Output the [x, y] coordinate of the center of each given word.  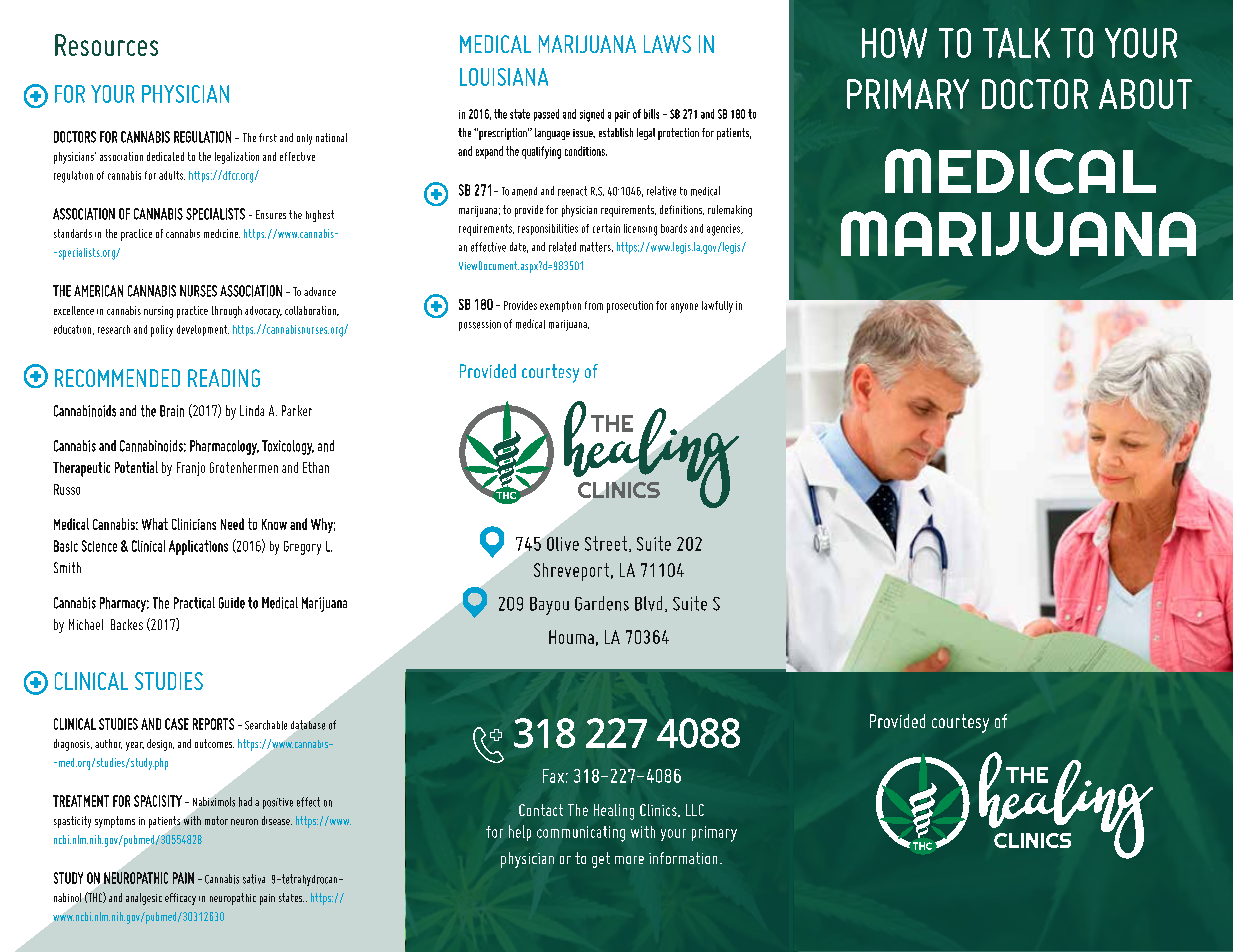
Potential [136, 467]
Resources [106, 45]
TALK [1016, 43]
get [601, 860]
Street [606, 543]
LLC [695, 810]
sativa [254, 879]
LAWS [667, 44]
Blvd [648, 603]
